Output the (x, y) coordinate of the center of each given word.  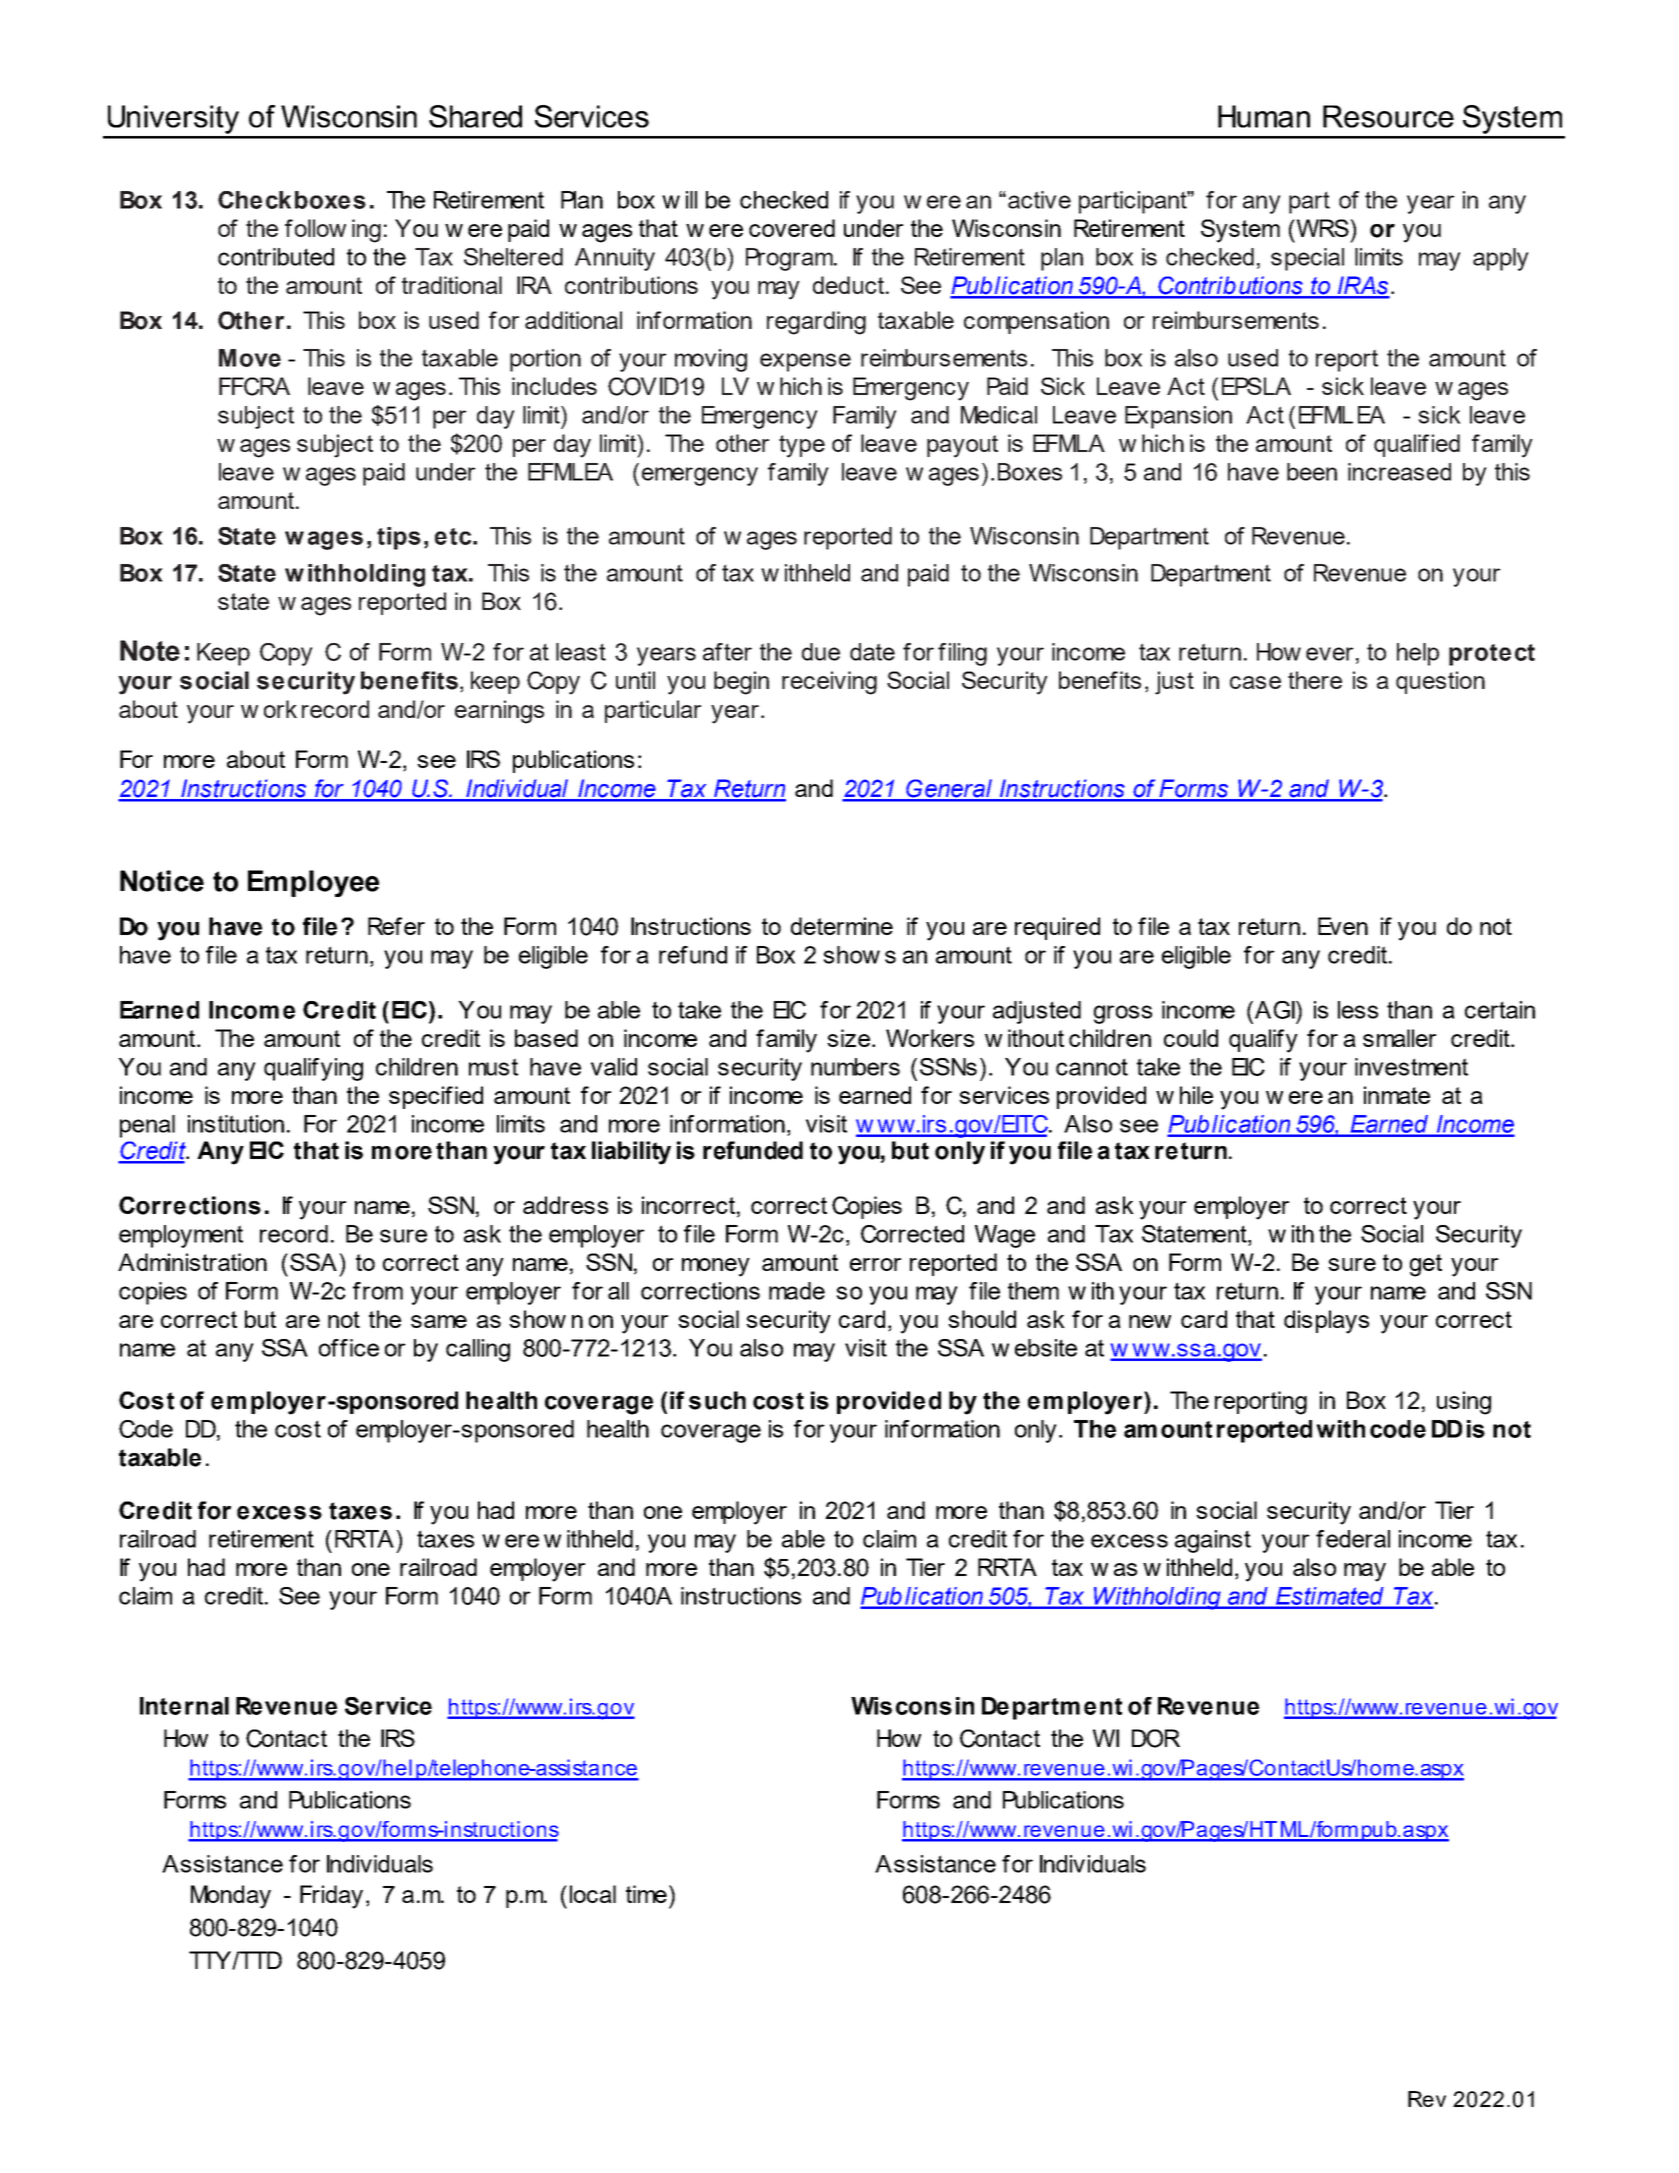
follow (315, 228)
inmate (1397, 1095)
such (717, 1400)
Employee (313, 883)
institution (236, 1124)
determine (842, 926)
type (802, 446)
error (876, 1264)
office (349, 1348)
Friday (331, 1897)
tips (399, 538)
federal (1353, 1539)
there (1315, 680)
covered (792, 228)
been (1312, 472)
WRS (1324, 228)
